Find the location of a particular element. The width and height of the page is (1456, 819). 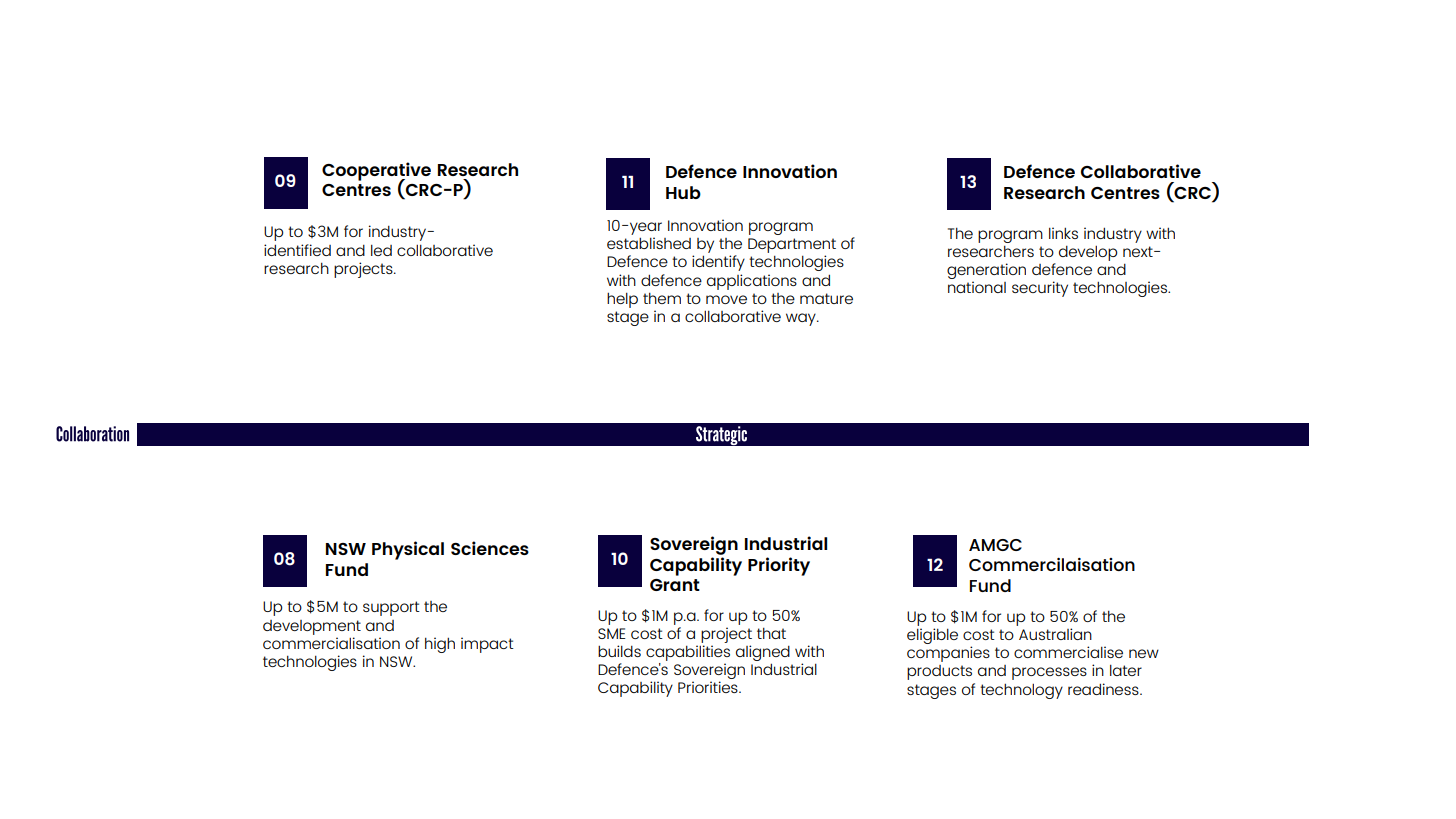

Collaboration is located at coordinates (92, 434).
